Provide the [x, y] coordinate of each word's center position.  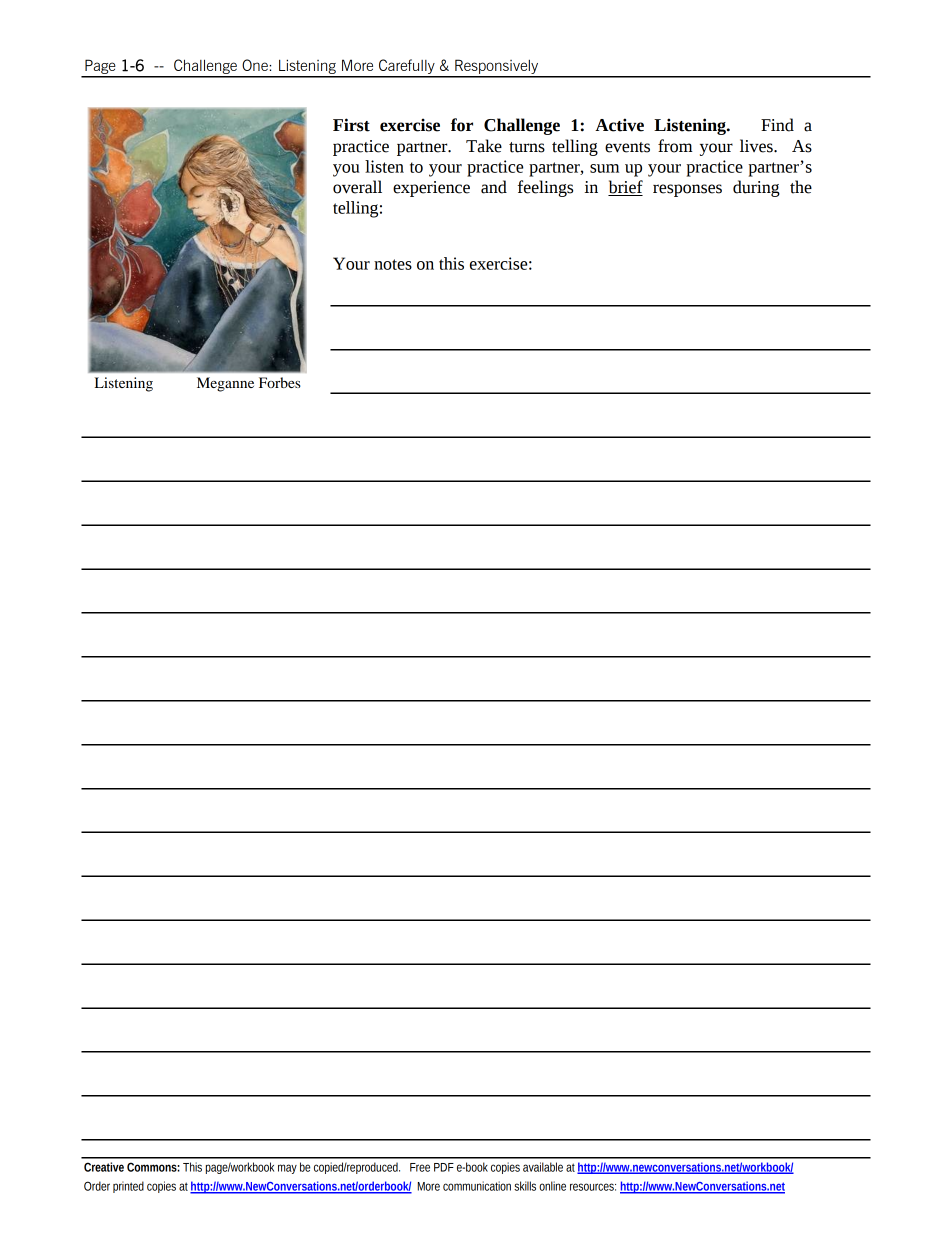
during [756, 188]
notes [393, 264]
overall [357, 187]
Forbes [280, 382]
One [255, 65]
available [543, 1167]
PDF [444, 1167]
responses [687, 190]
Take [484, 146]
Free [420, 1167]
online [552, 1186]
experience [431, 189]
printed [128, 1187]
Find [777, 125]
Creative [104, 1167]
